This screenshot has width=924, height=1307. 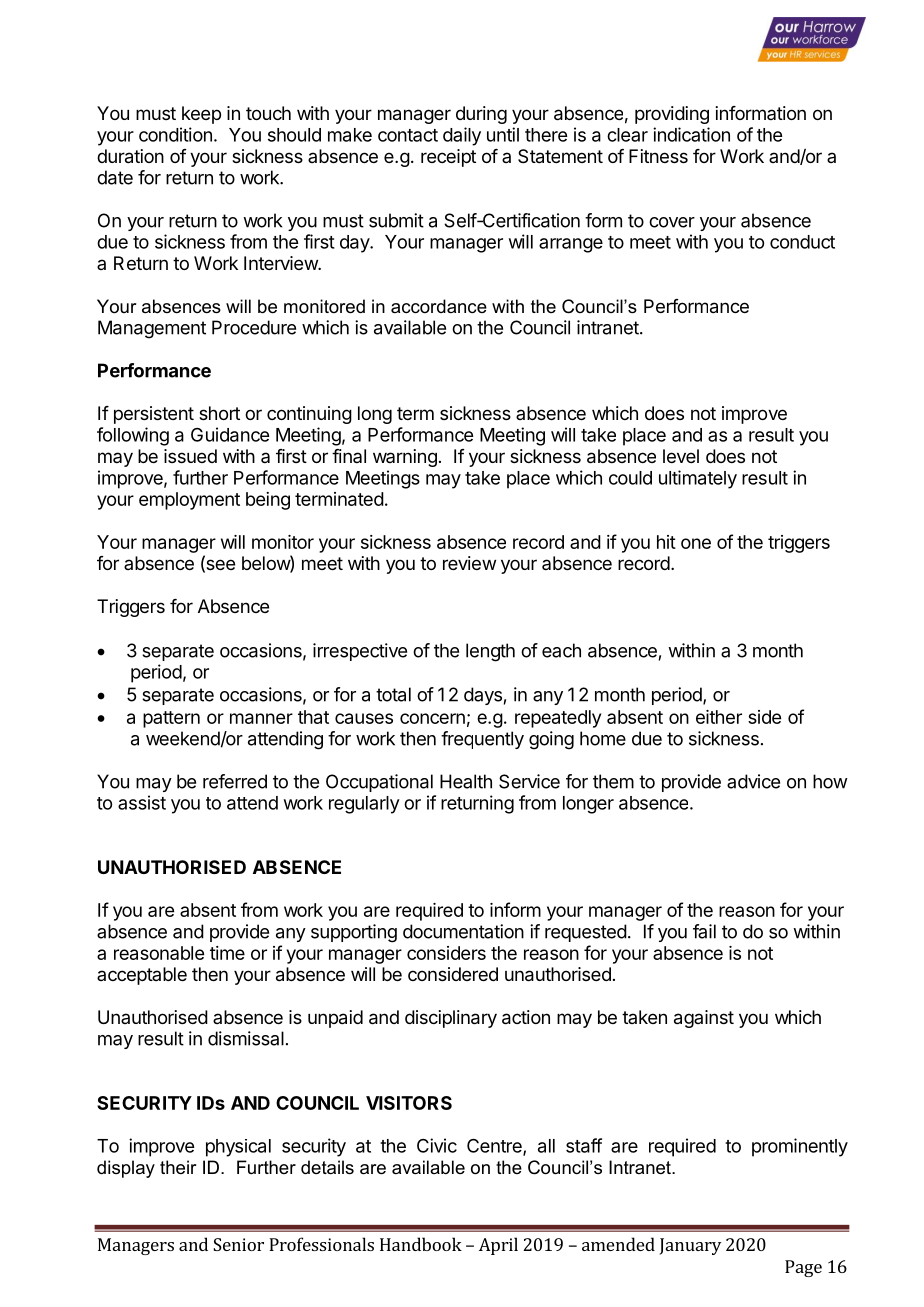 What do you see at coordinates (171, 719) in the screenshot?
I see `pattern` at bounding box center [171, 719].
